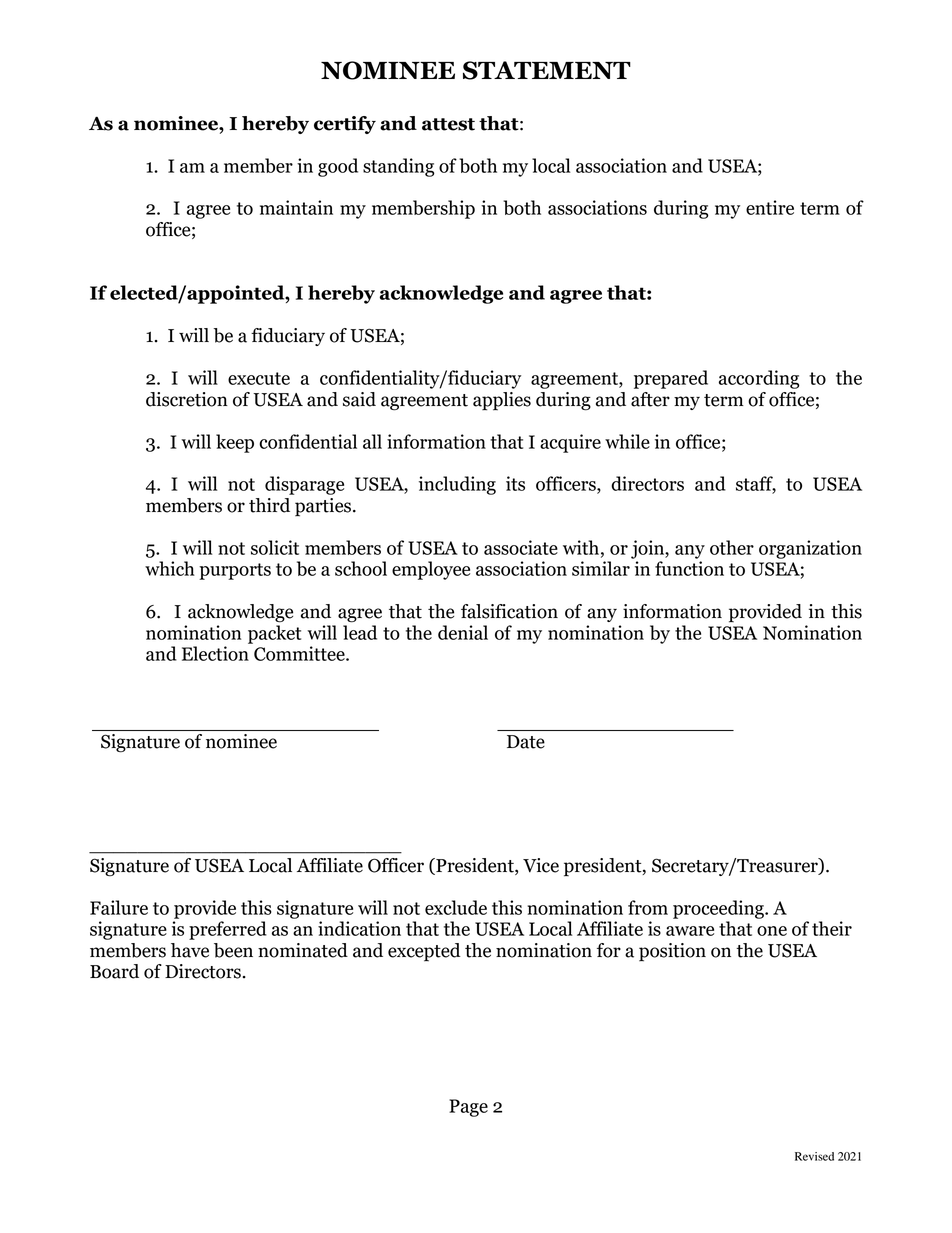  Describe the element at coordinates (689, 568) in the screenshot. I see `function` at that location.
